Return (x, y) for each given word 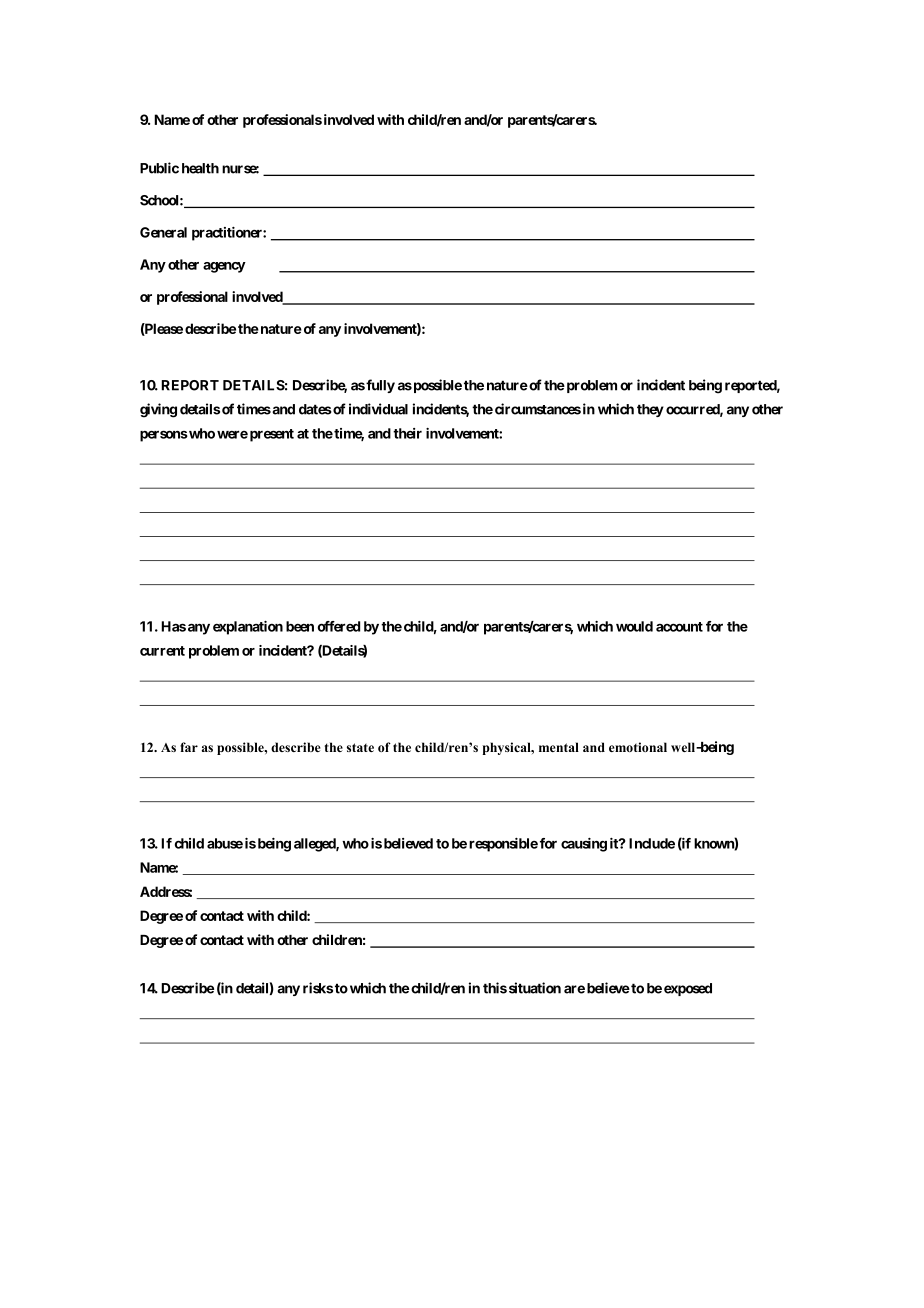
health (200, 168)
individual (378, 409)
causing (584, 845)
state (360, 747)
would (634, 626)
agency (224, 267)
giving (158, 410)
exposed (688, 989)
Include (652, 843)
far (189, 747)
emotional (638, 747)
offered (339, 626)
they (650, 410)
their (407, 433)
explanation (248, 628)
